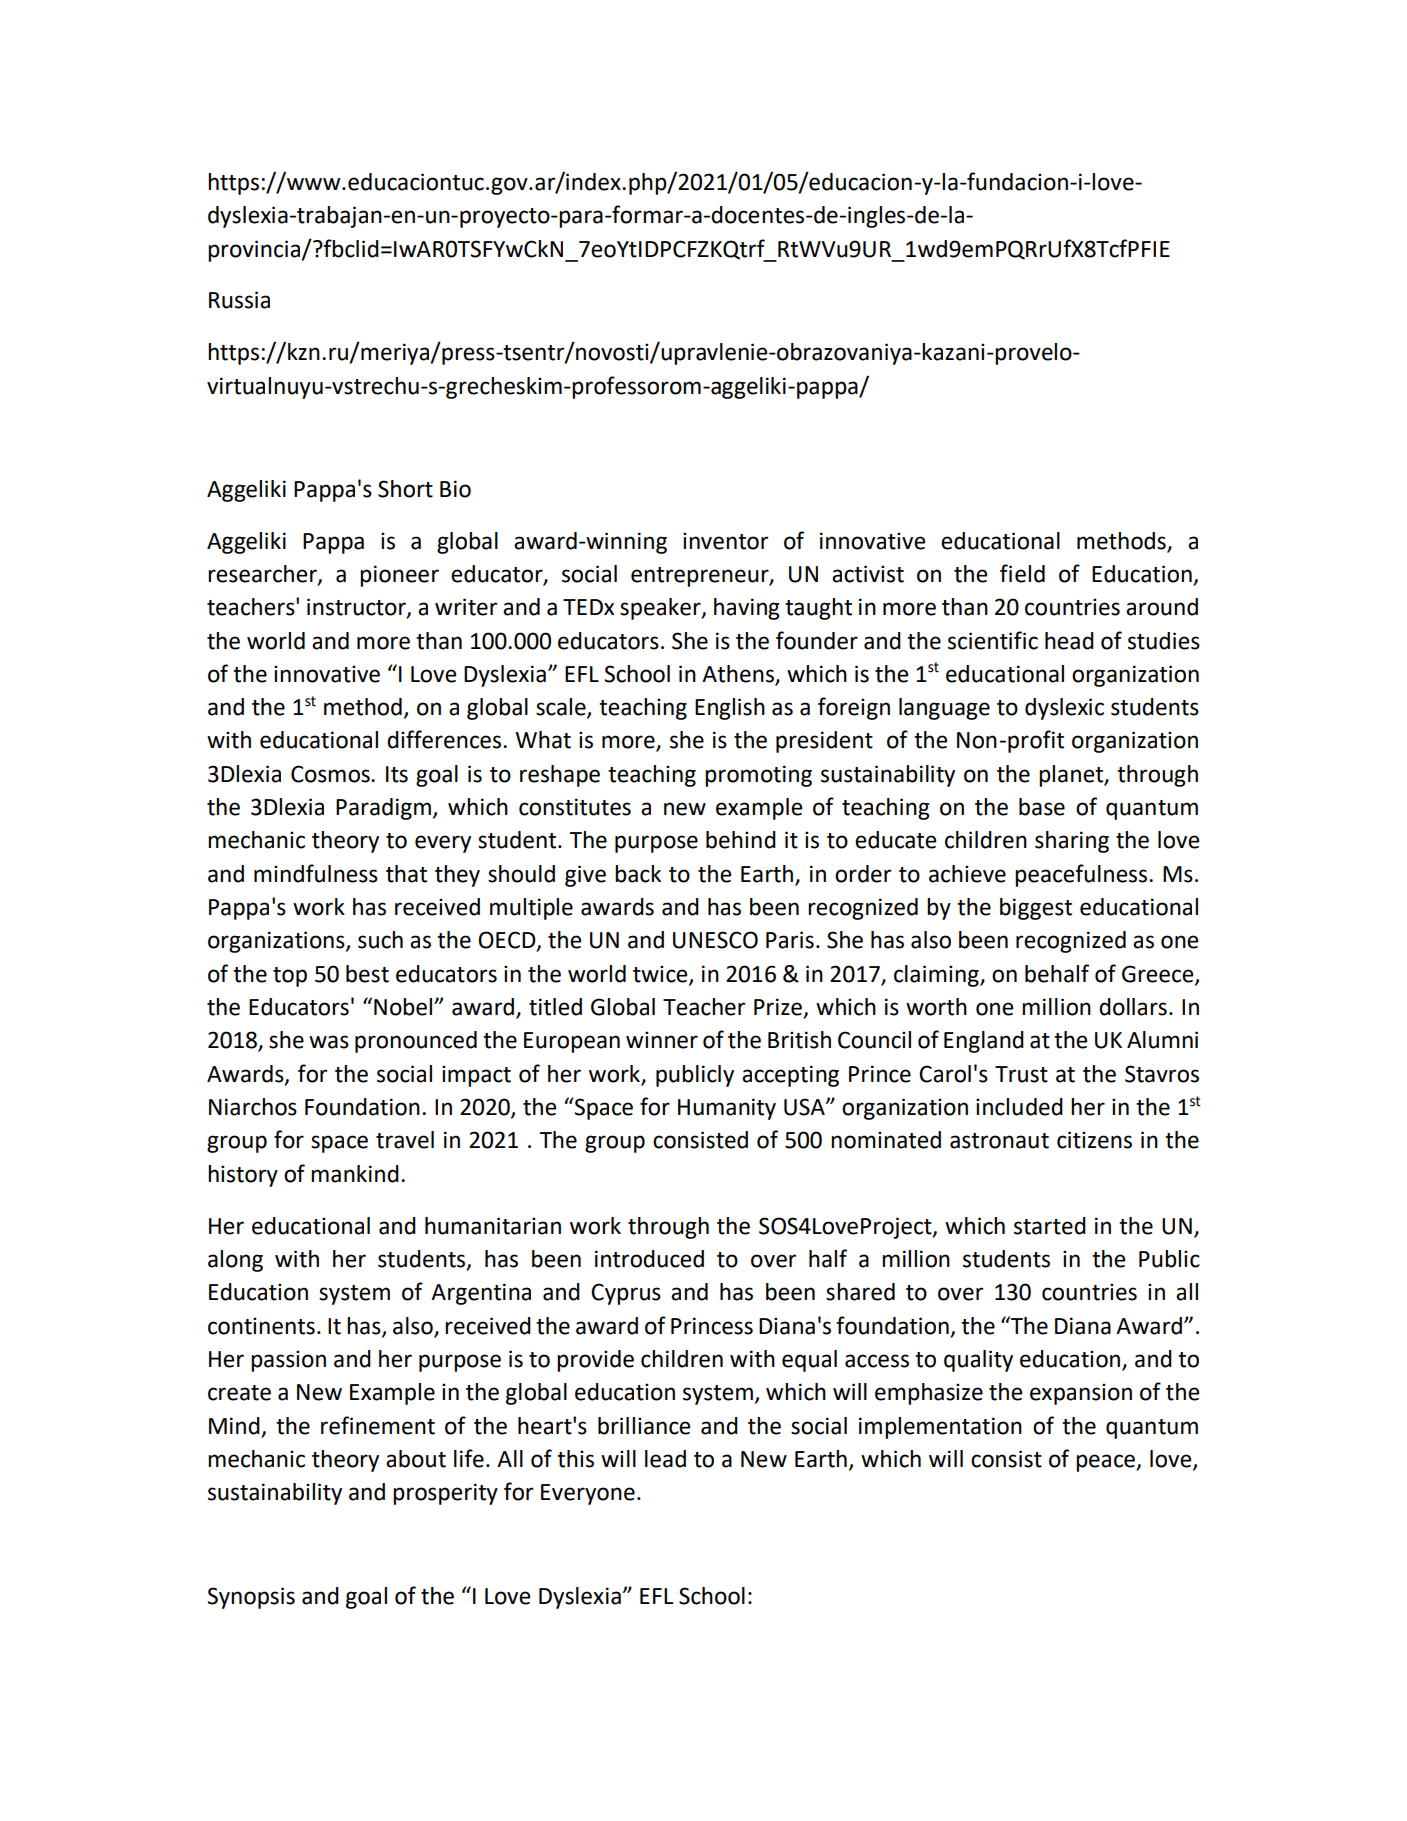  What do you see at coordinates (251, 1598) in the screenshot?
I see `Synopsis` at bounding box center [251, 1598].
